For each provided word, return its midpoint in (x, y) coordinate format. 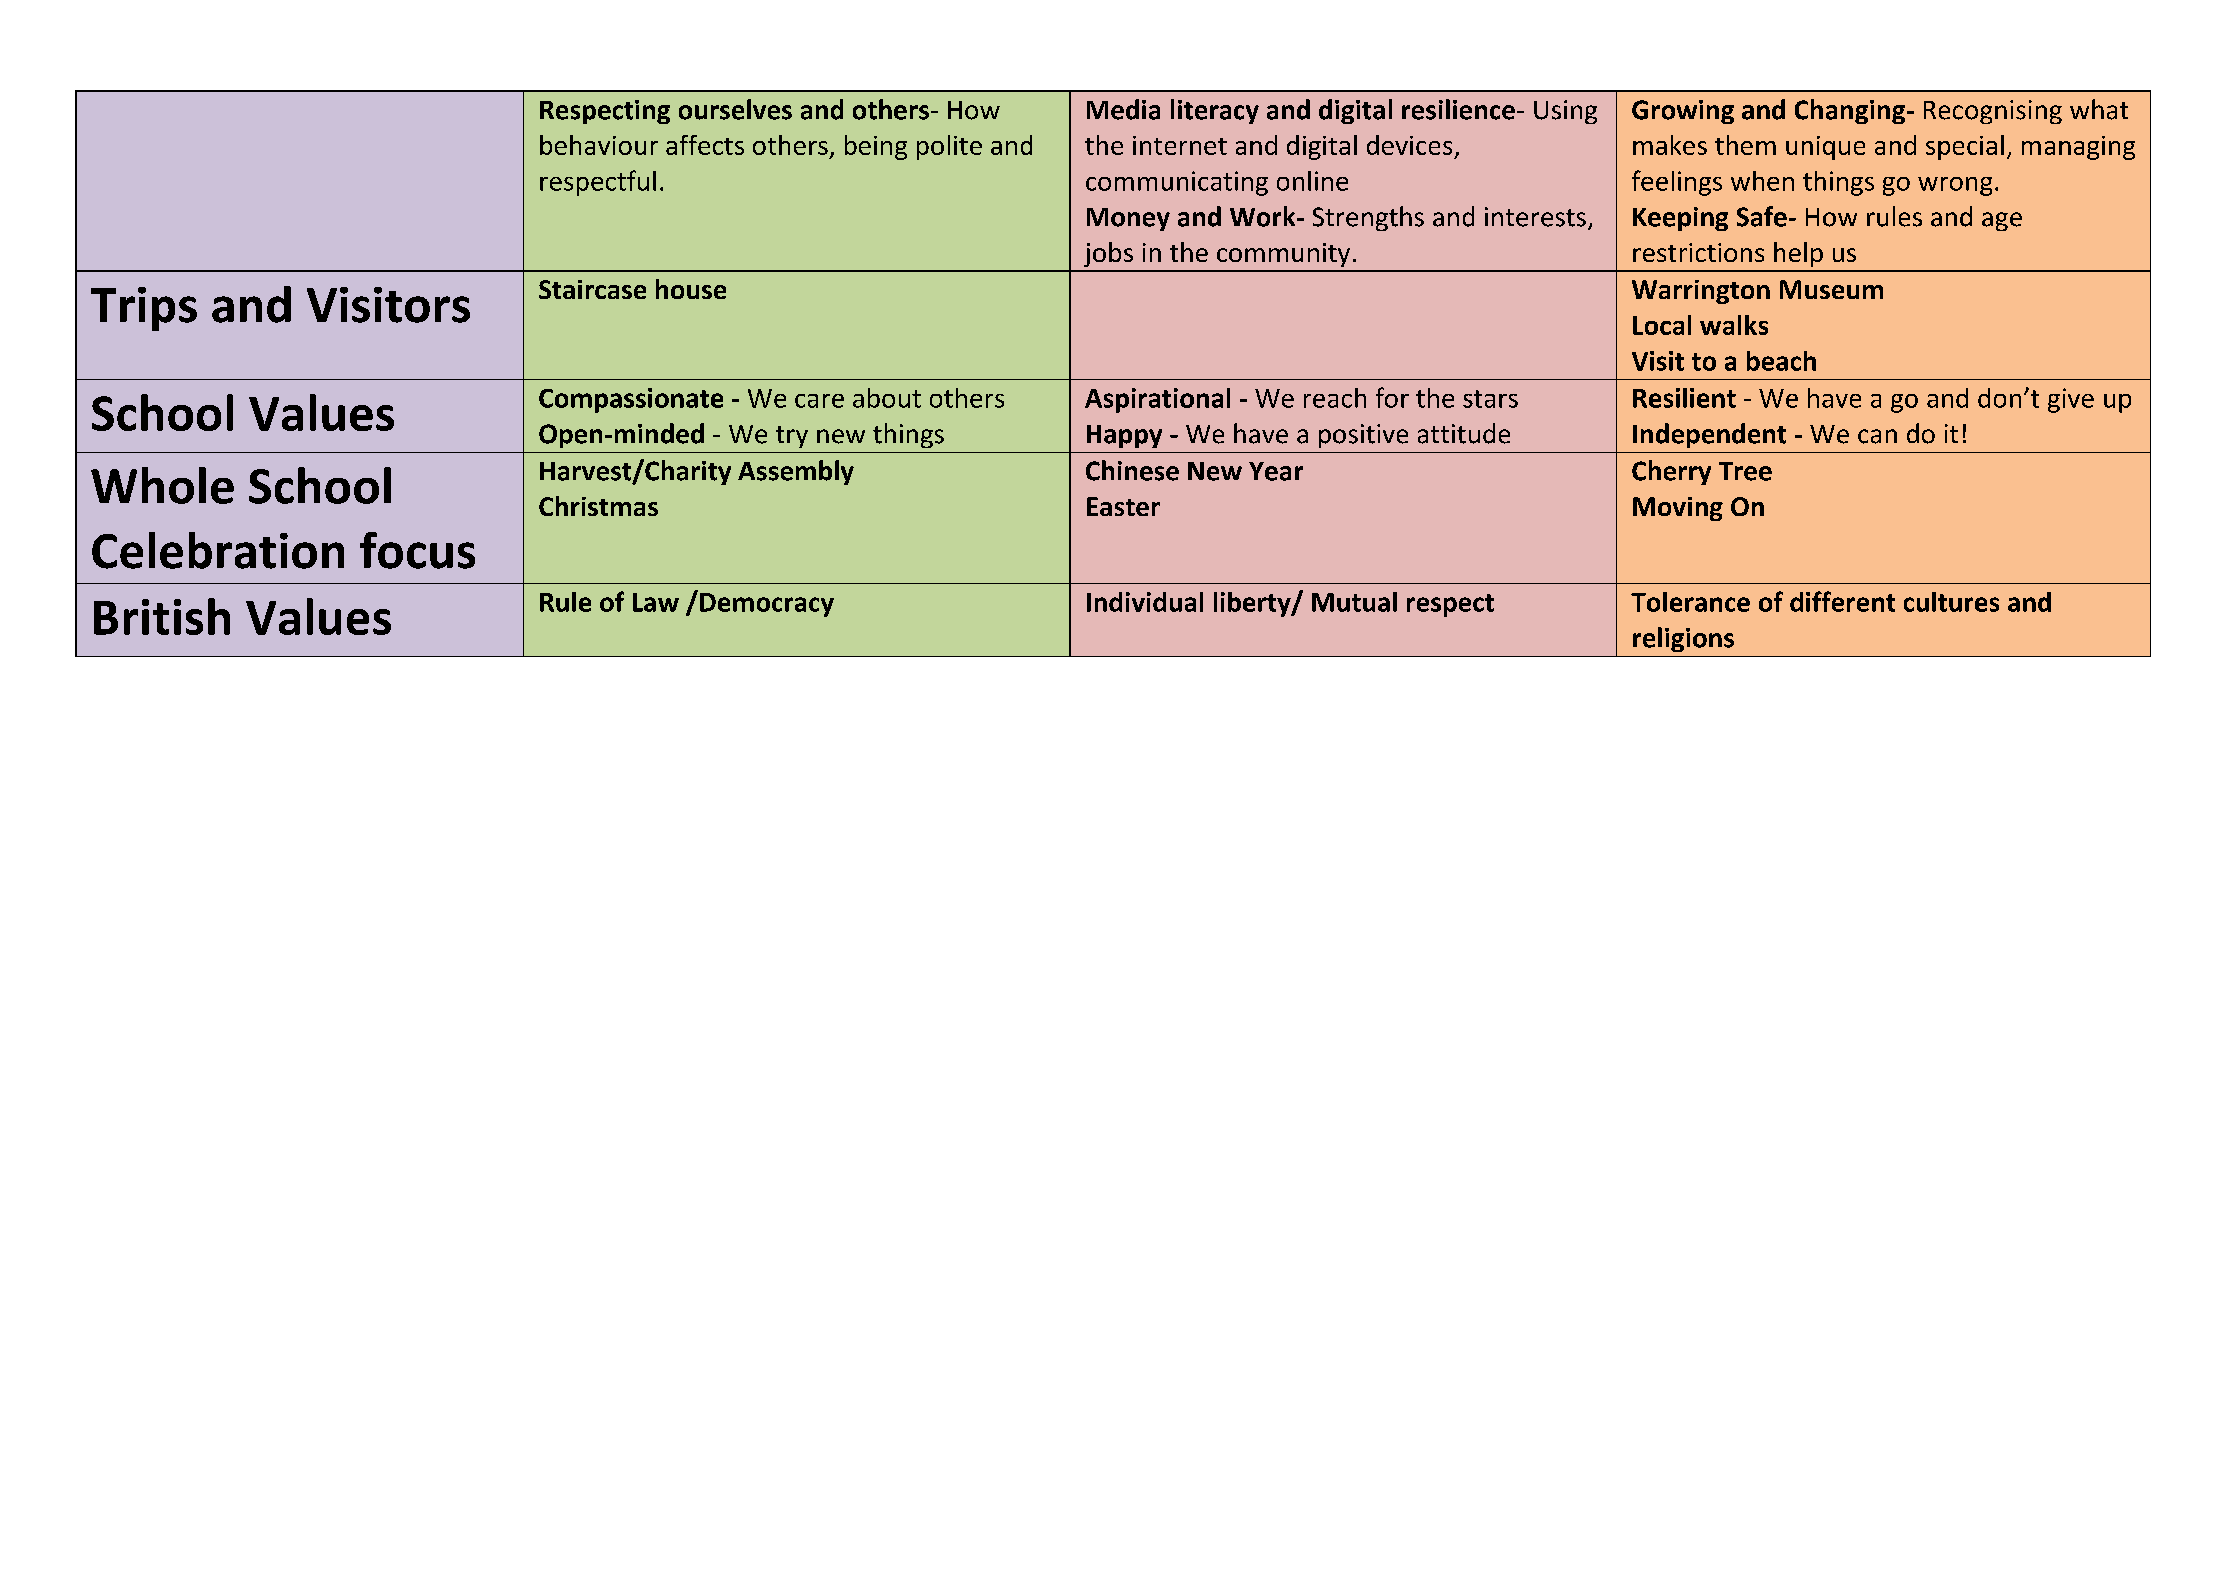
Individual (1145, 602)
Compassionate (631, 400)
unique (1825, 148)
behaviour (599, 145)
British (162, 616)
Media (1123, 109)
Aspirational (1157, 400)
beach (1781, 361)
